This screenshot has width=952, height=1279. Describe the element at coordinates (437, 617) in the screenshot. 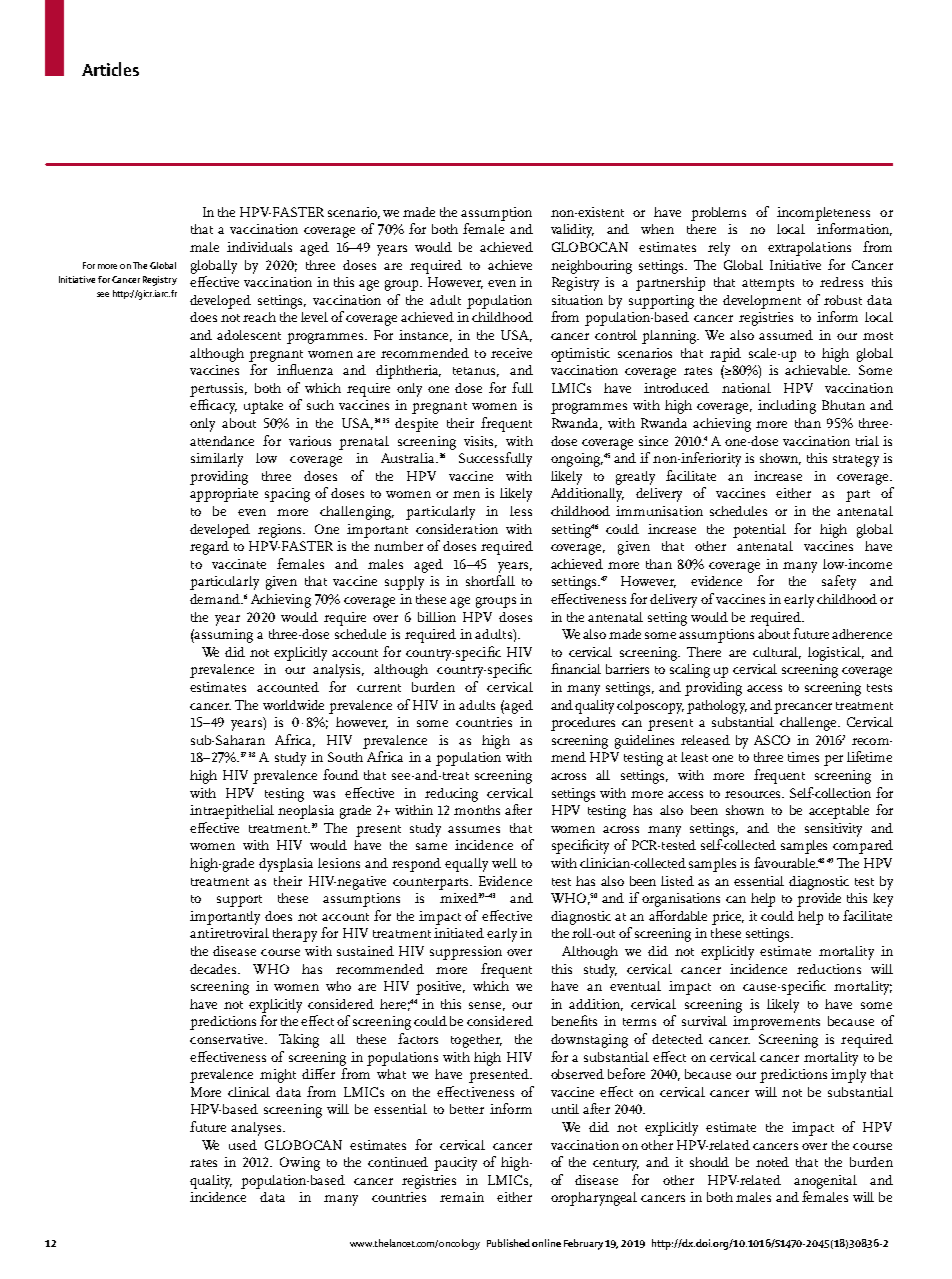

I see `billion` at that location.
